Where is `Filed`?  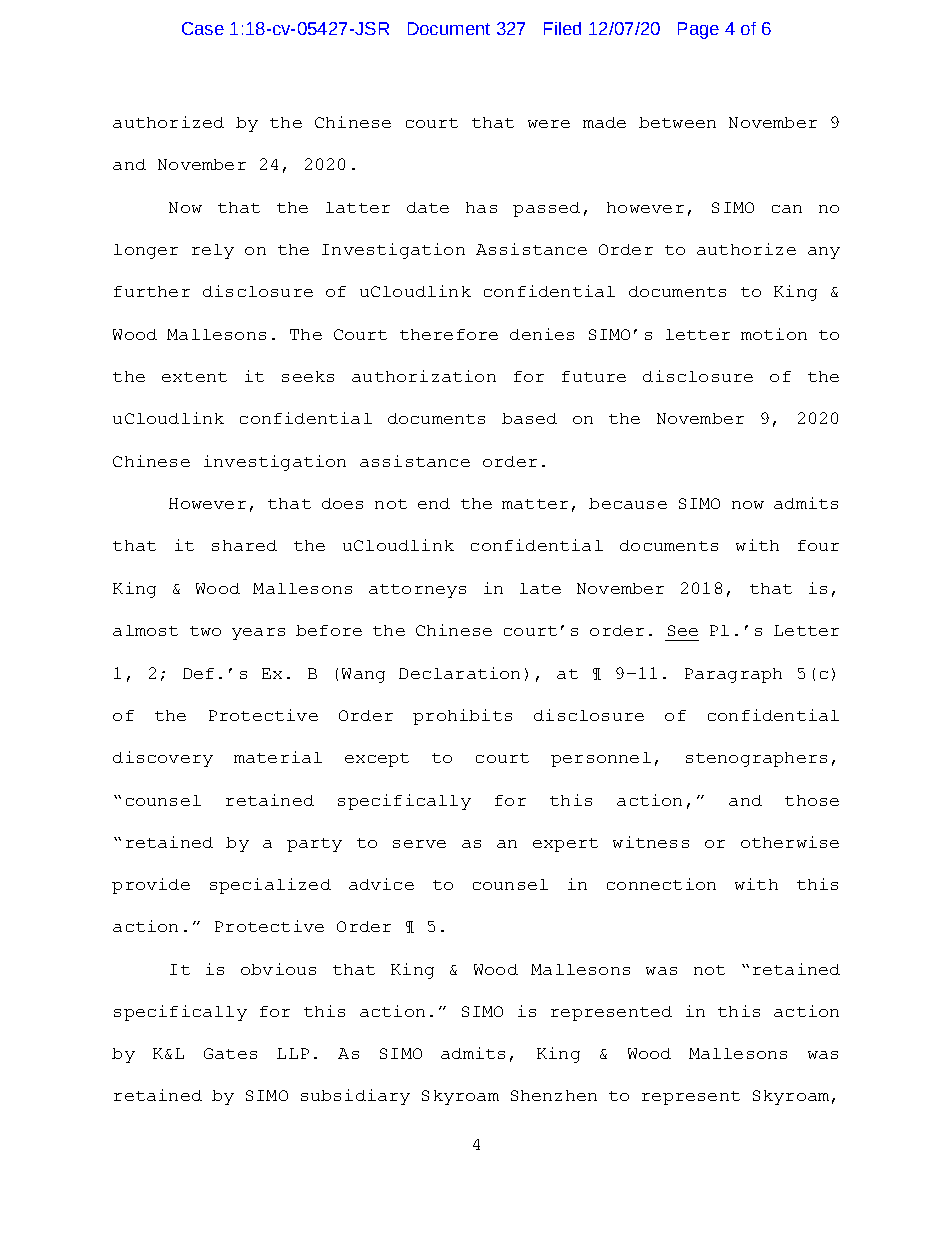
Filed is located at coordinates (562, 28).
